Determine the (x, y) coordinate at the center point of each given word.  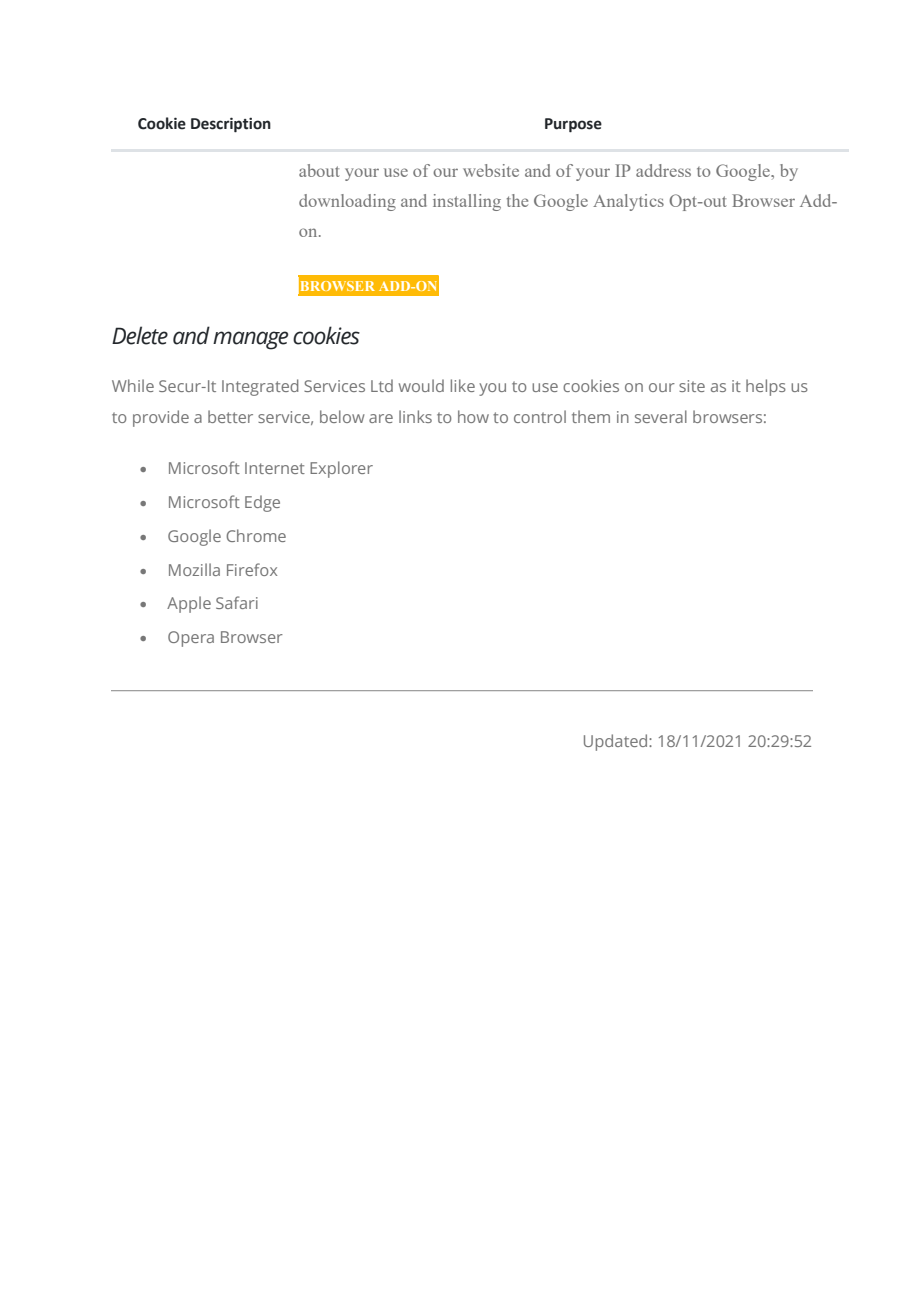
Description (231, 125)
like (463, 385)
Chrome (256, 535)
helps (766, 387)
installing (467, 202)
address (663, 170)
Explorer (341, 469)
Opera (191, 639)
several (661, 416)
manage (250, 340)
